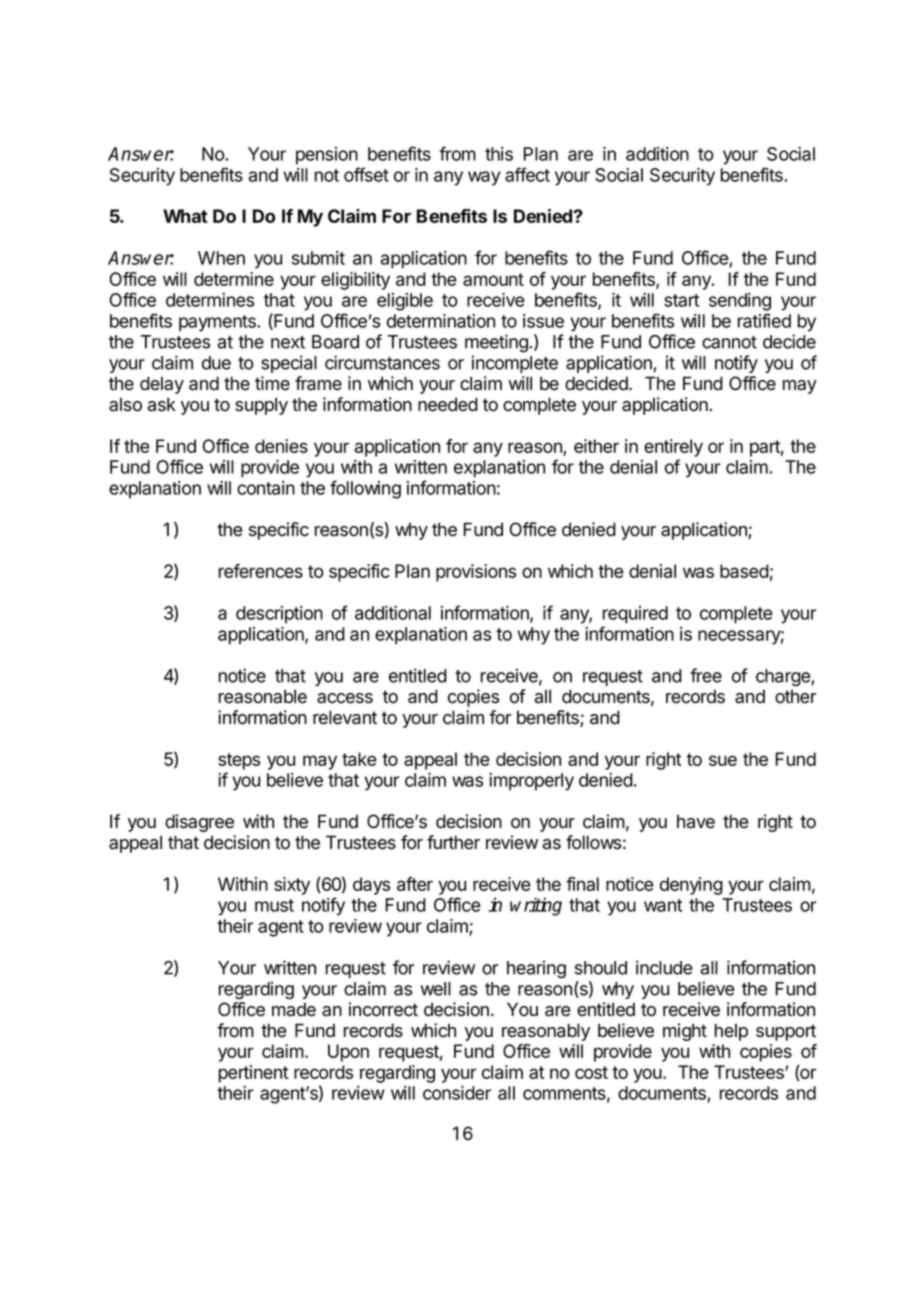 The height and width of the screenshot is (1308, 924). Describe the element at coordinates (681, 300) in the screenshot. I see `start` at that location.
